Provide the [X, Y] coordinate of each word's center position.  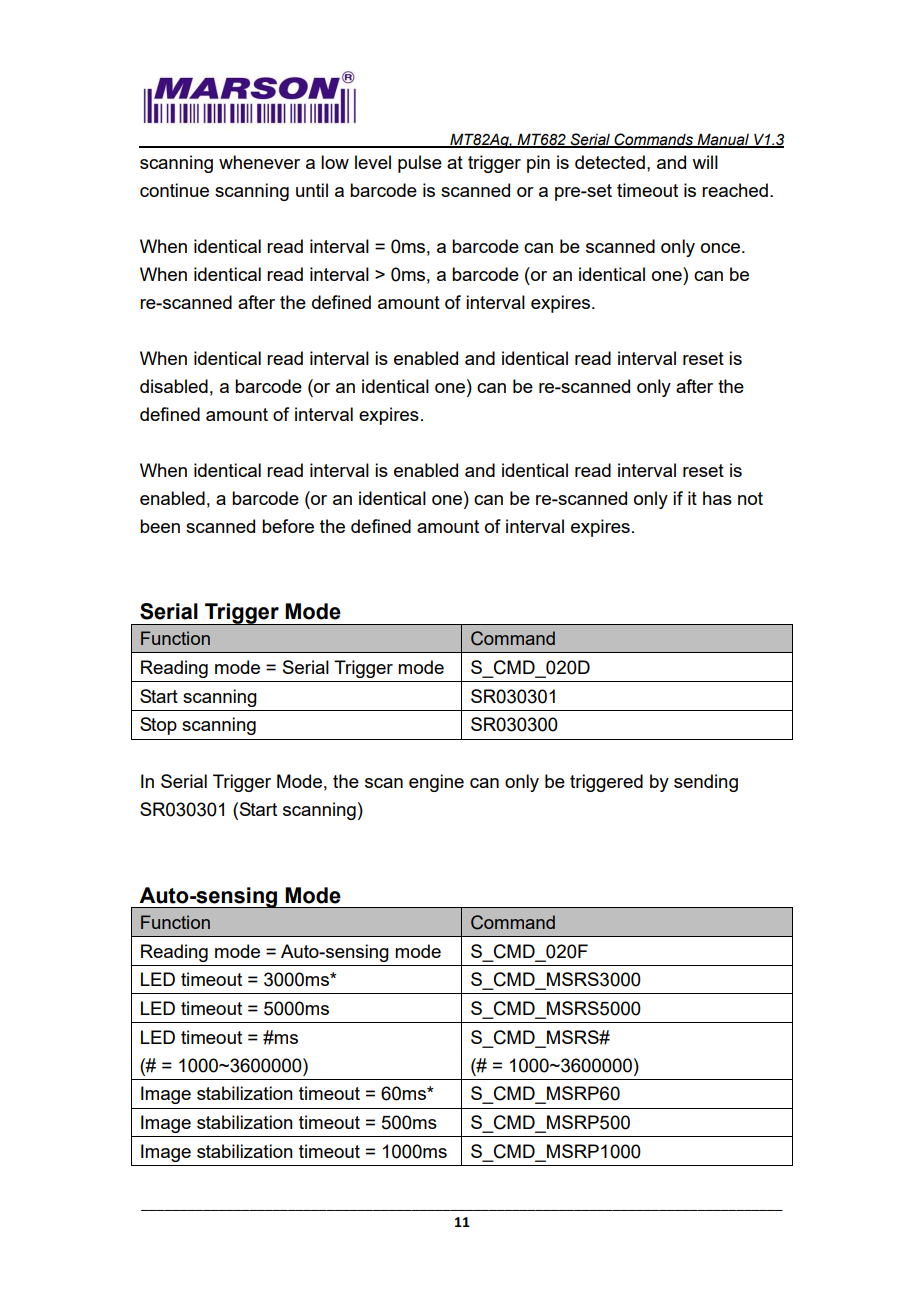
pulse [420, 164]
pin [538, 164]
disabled [174, 386]
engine [436, 783]
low [335, 162]
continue [174, 190]
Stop [158, 726]
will [705, 162]
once [720, 248]
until [312, 190]
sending [706, 783]
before [288, 526]
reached [735, 190]
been [160, 526]
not [750, 498]
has [717, 498]
